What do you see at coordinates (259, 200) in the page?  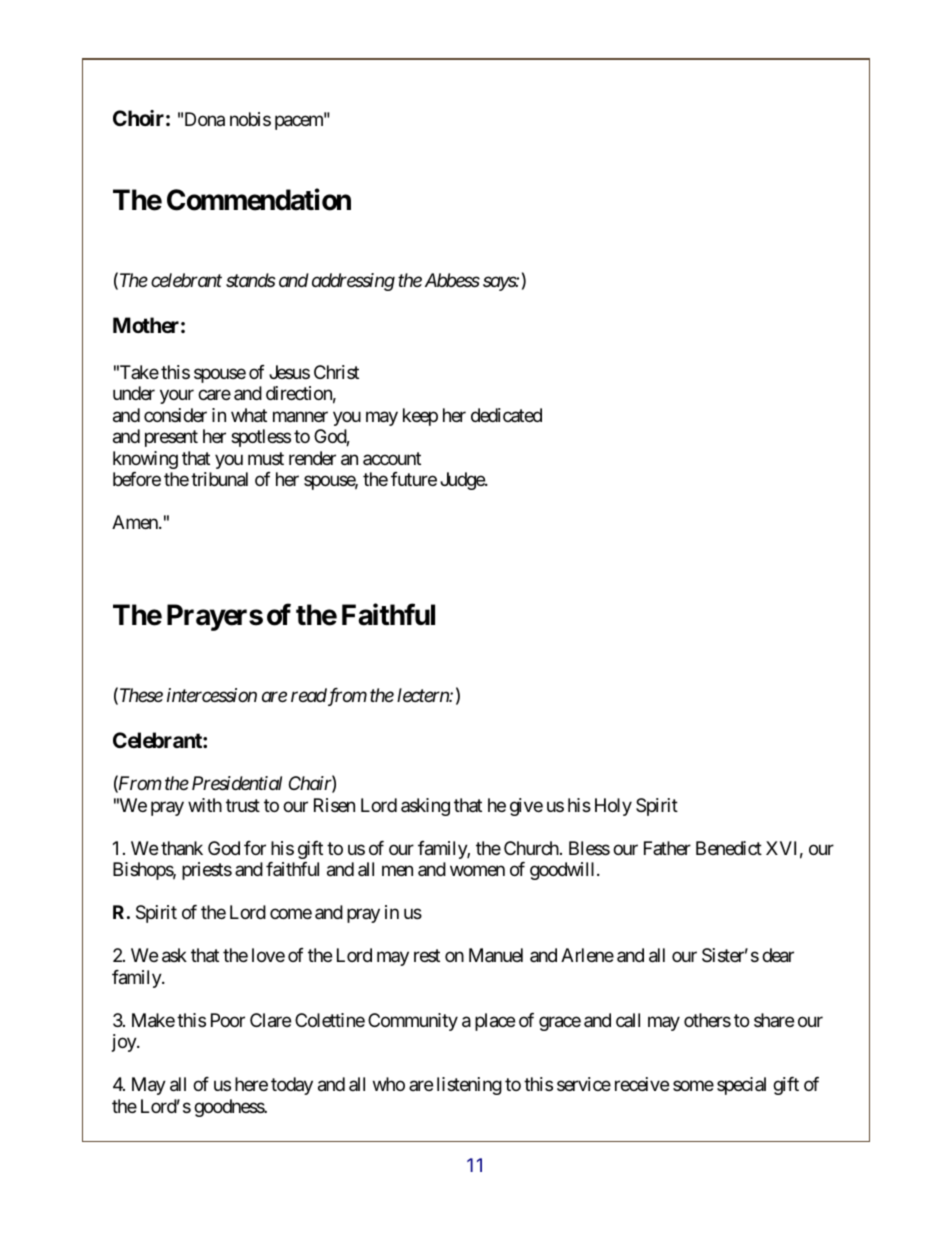 I see `Commendation` at bounding box center [259, 200].
